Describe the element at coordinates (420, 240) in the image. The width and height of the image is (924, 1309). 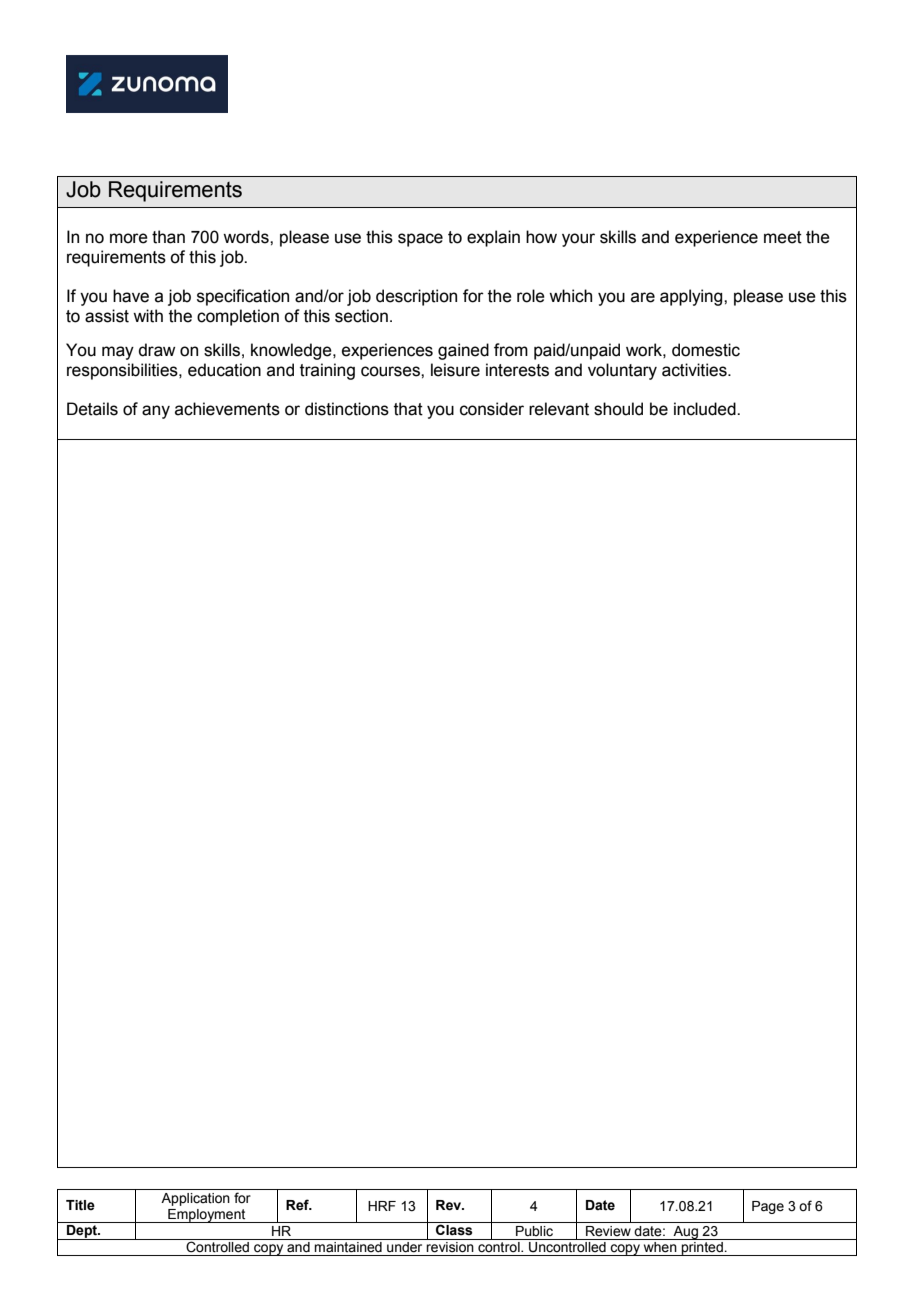
I see `space` at that location.
